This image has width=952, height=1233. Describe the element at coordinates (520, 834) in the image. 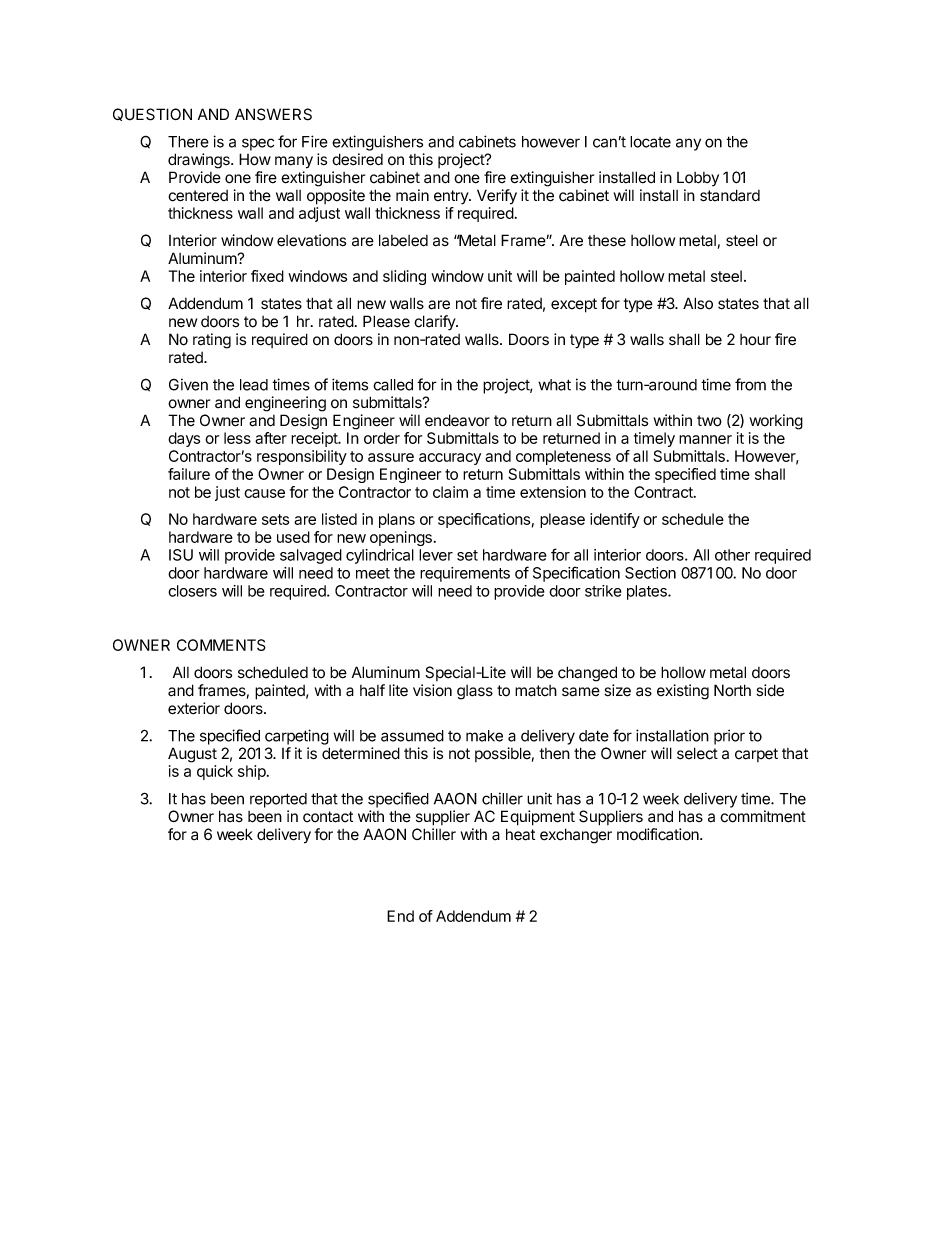

I see `heat` at that location.
